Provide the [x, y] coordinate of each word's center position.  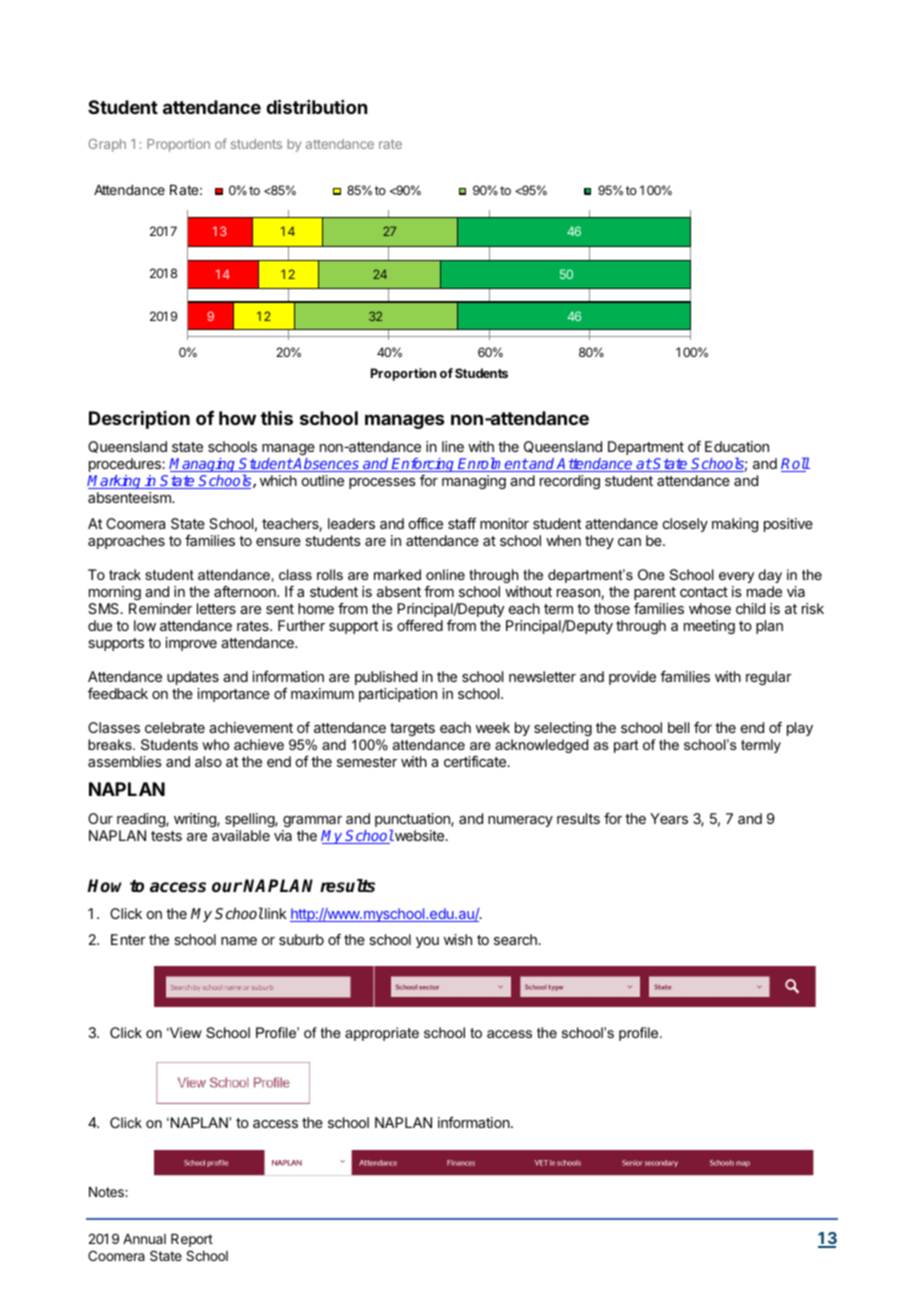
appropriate [382, 1034]
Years [669, 818]
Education [737, 446]
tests [166, 836]
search [515, 939]
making [735, 525]
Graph [107, 145]
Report [192, 1240]
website [418, 835]
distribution [316, 106]
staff [462, 523]
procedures [126, 465]
